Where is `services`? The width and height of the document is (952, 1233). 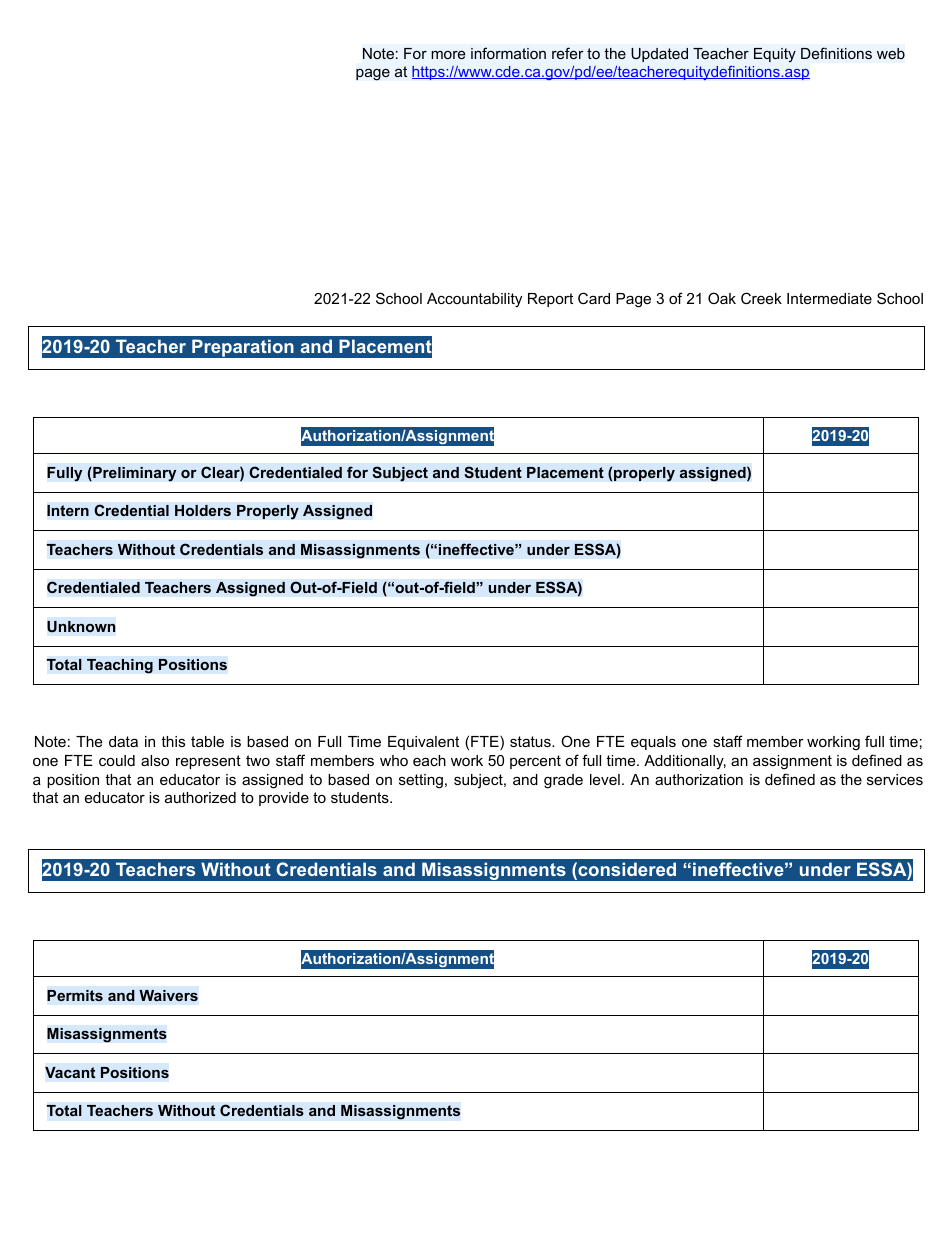 services is located at coordinates (895, 779).
